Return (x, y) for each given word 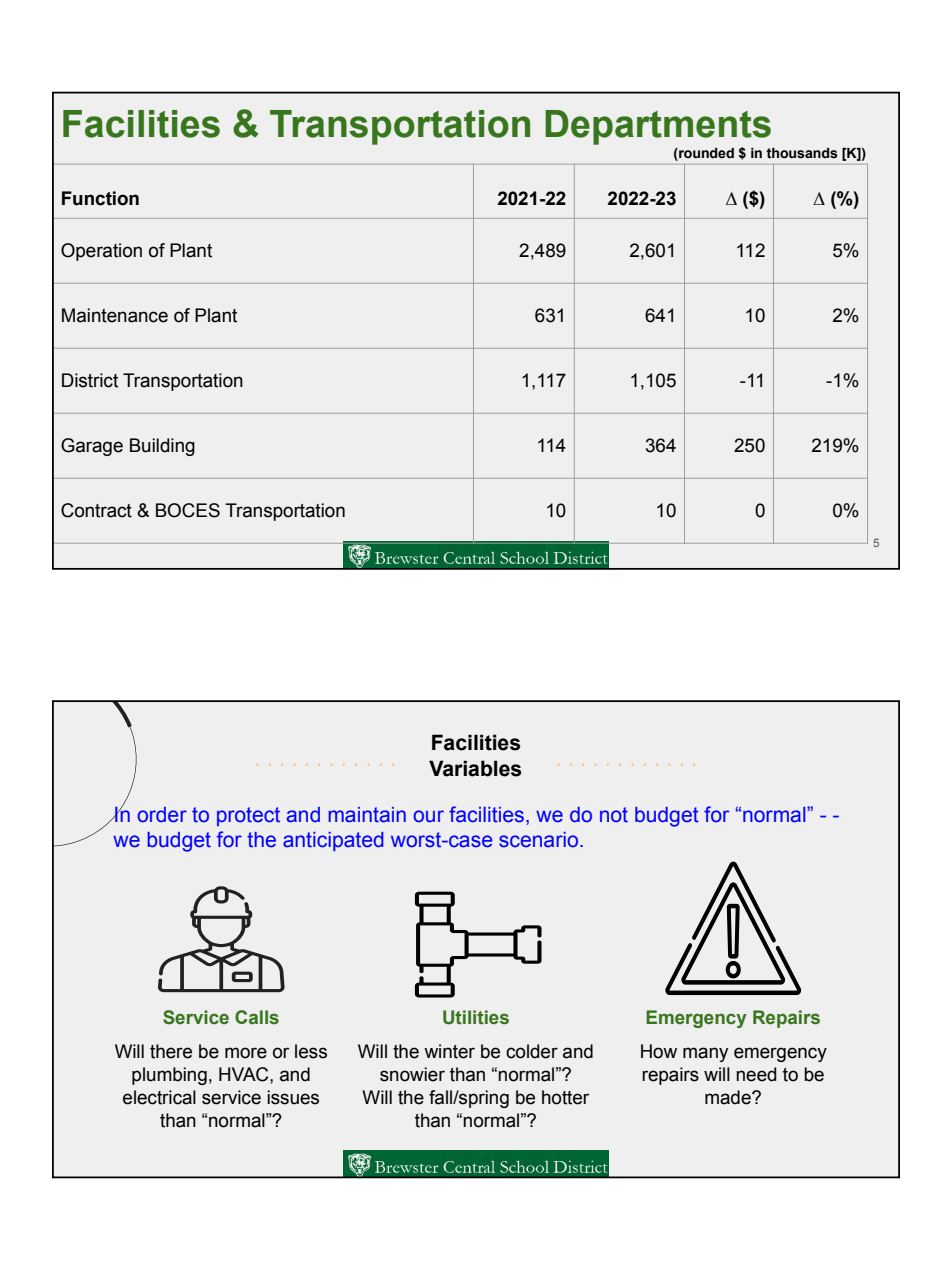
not (614, 815)
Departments (658, 127)
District (90, 380)
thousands (802, 153)
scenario (540, 840)
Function (100, 198)
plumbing (169, 1076)
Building (162, 447)
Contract (96, 510)
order (162, 815)
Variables (475, 768)
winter (449, 1051)
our (428, 816)
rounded (705, 153)
